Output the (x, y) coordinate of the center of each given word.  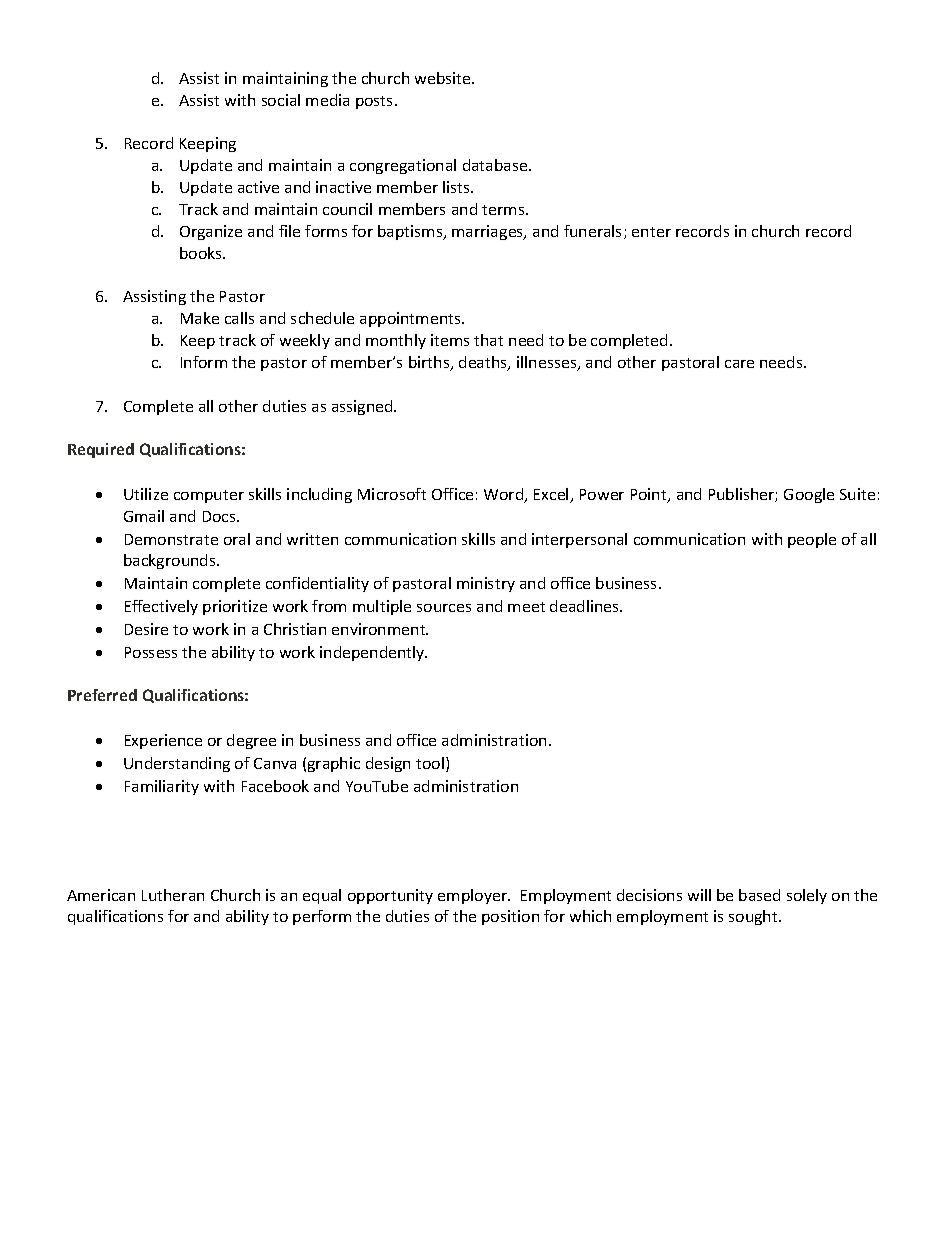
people (812, 540)
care (739, 364)
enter (651, 232)
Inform (204, 362)
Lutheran (173, 895)
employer (473, 896)
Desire (146, 629)
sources (444, 608)
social (281, 100)
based (759, 895)
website (444, 78)
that (488, 340)
